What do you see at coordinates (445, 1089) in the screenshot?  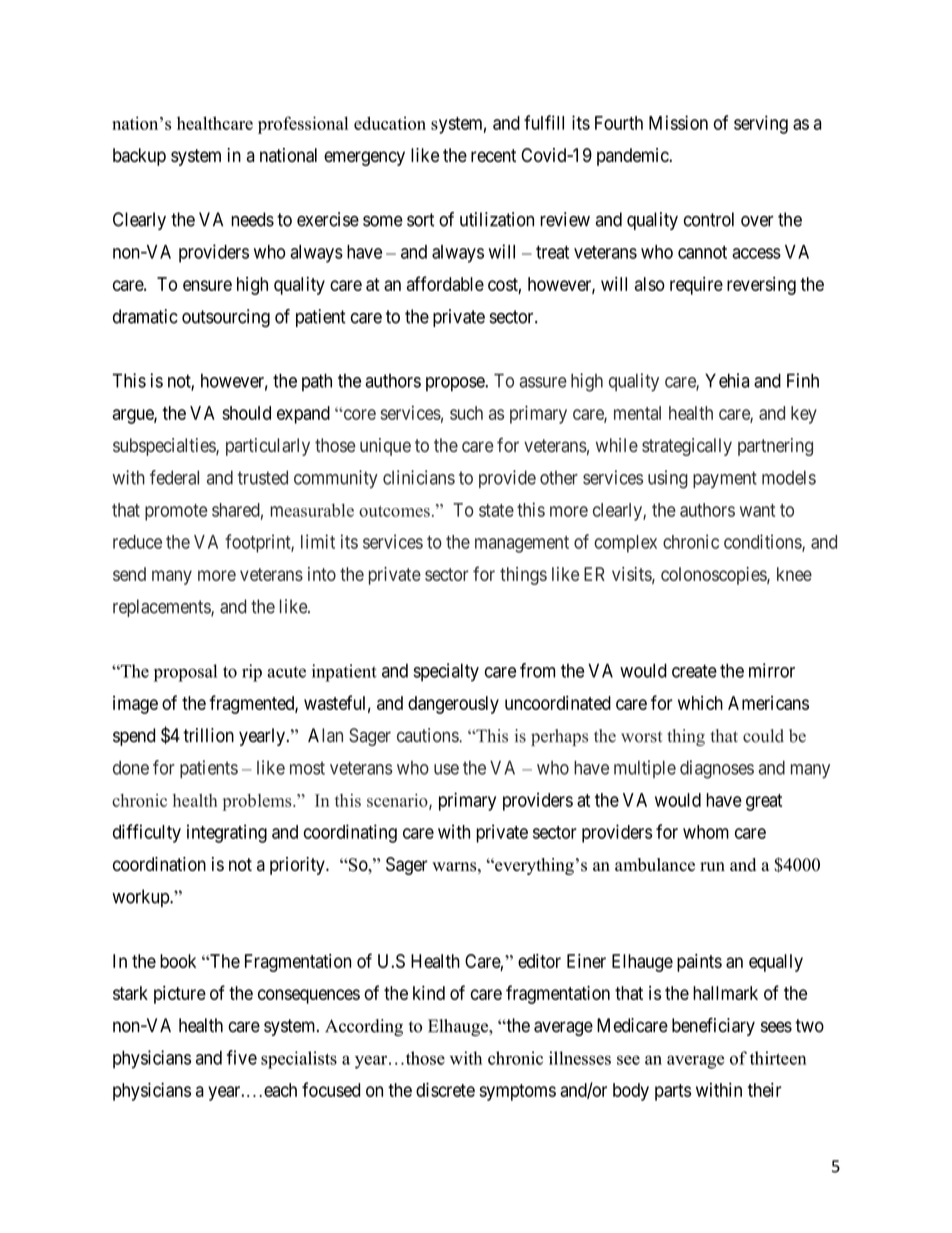 I see `discrete` at bounding box center [445, 1089].
